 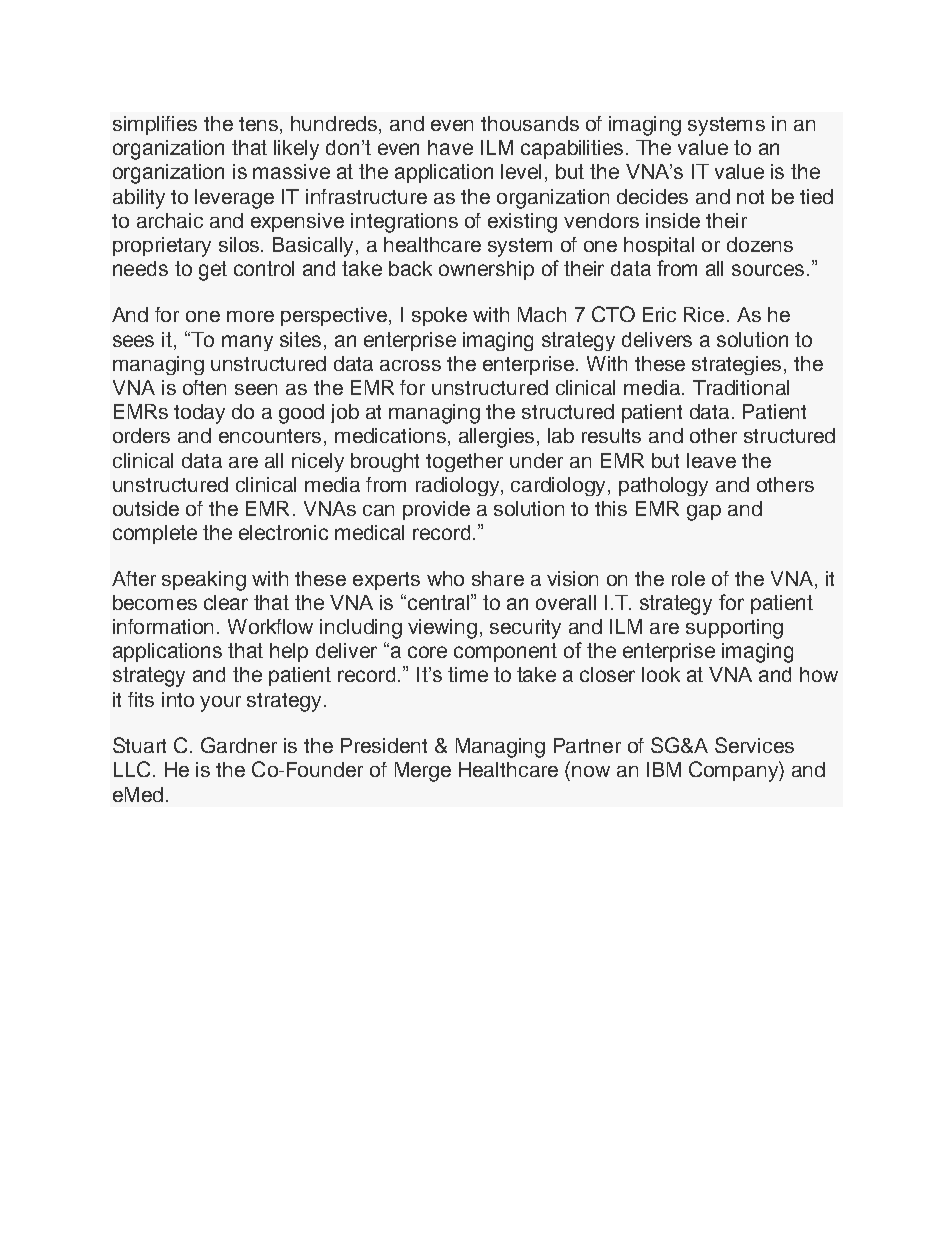 What do you see at coordinates (270, 436) in the page?
I see `encounters` at bounding box center [270, 436].
